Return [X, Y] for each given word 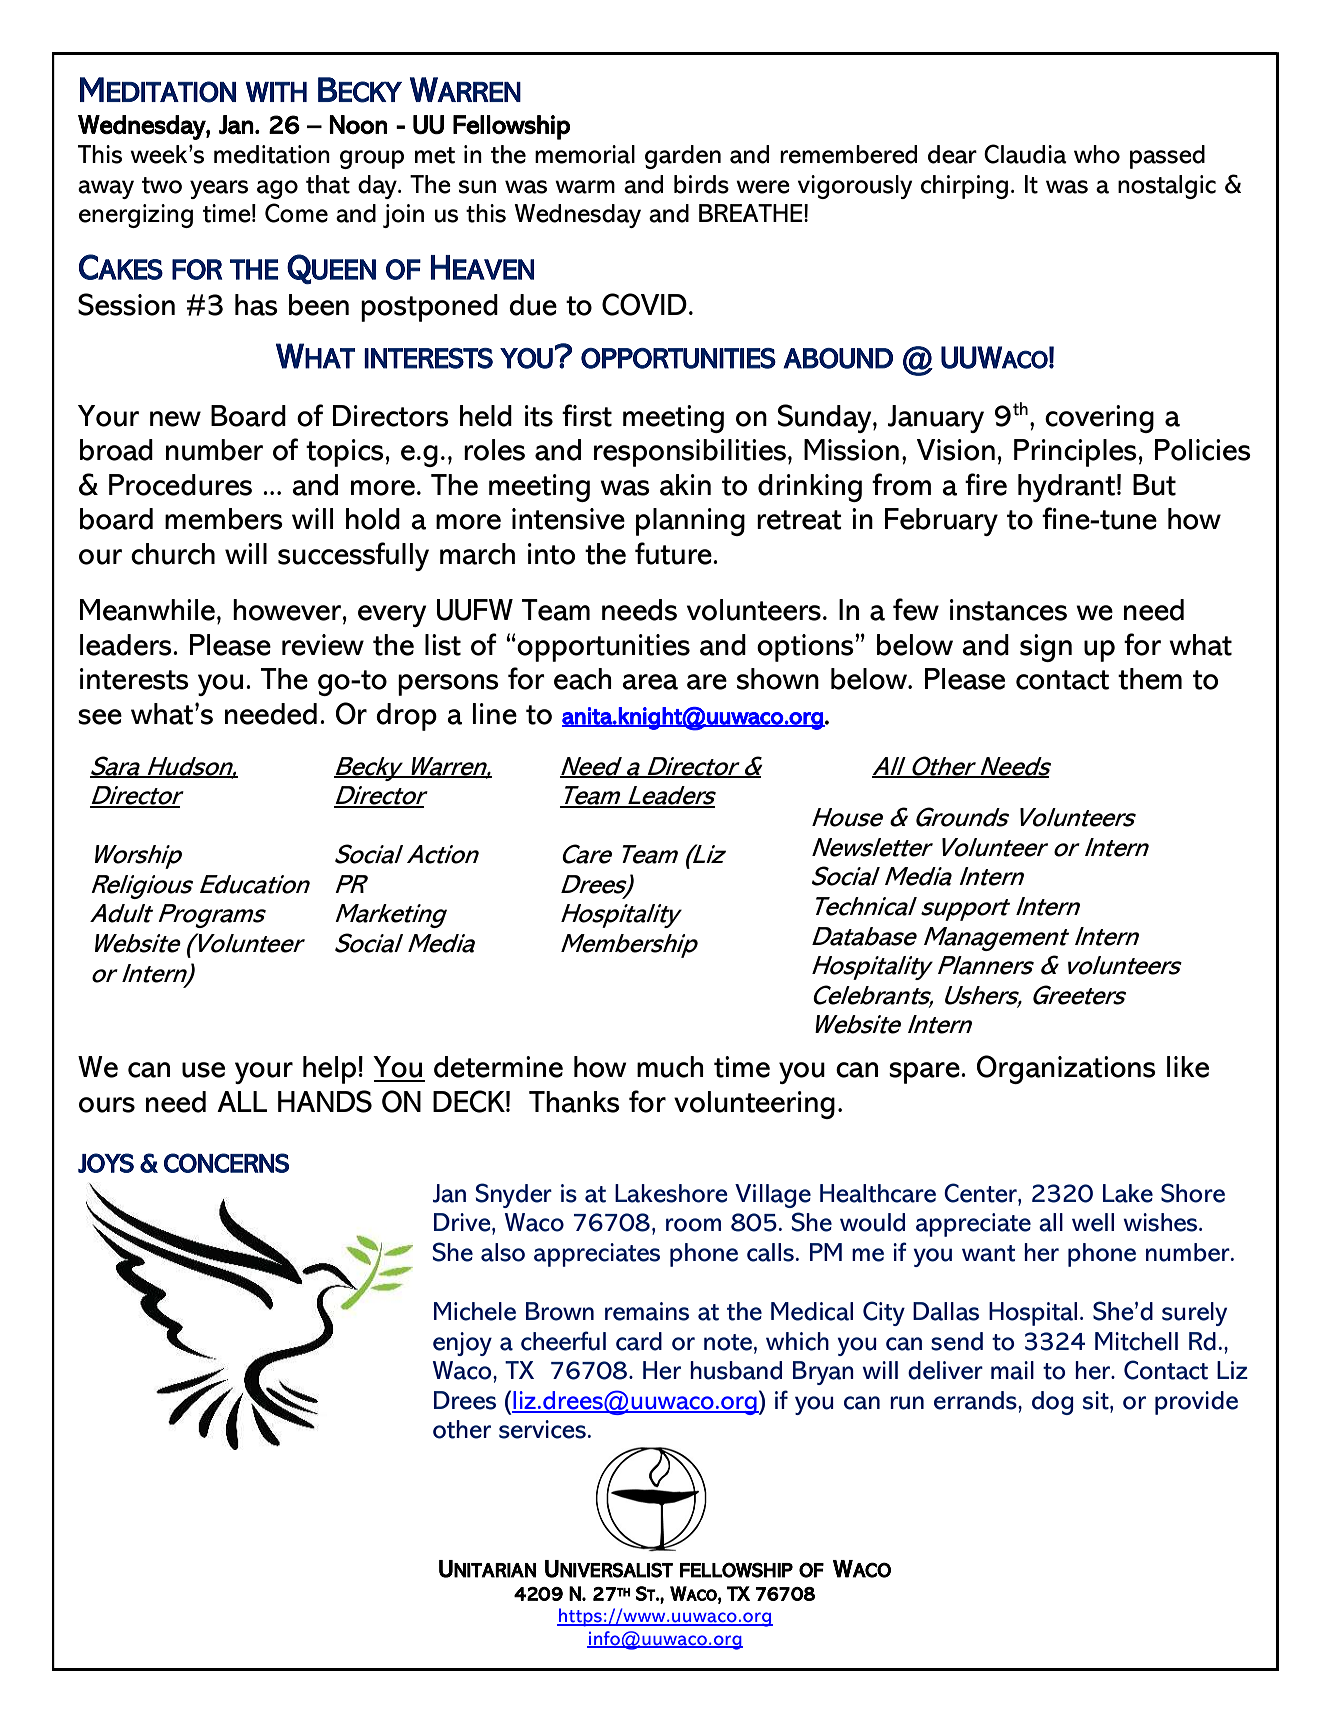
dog [1053, 1403]
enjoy [462, 1344]
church [173, 554]
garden [683, 157]
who [1097, 154]
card [639, 1341]
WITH [276, 92]
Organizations [1066, 1069]
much [670, 1067]
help [329, 1070]
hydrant [1066, 488]
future [674, 553]
